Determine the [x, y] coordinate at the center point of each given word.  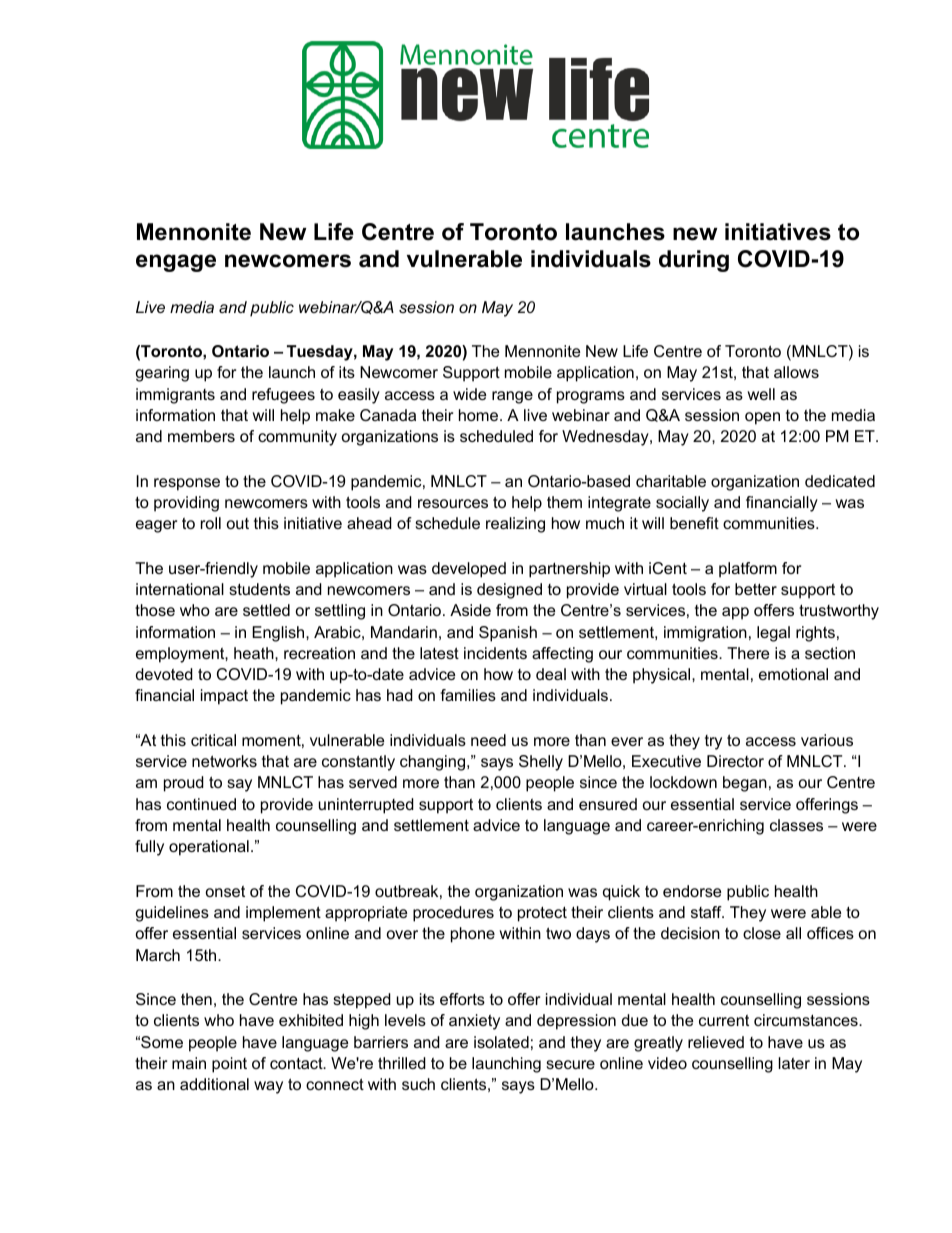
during [694, 261]
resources [453, 503]
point [229, 1065]
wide [469, 394]
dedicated [840, 481]
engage [176, 263]
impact [224, 697]
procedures [453, 914]
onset [225, 891]
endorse [692, 891]
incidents [495, 653]
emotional [793, 674]
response [187, 484]
